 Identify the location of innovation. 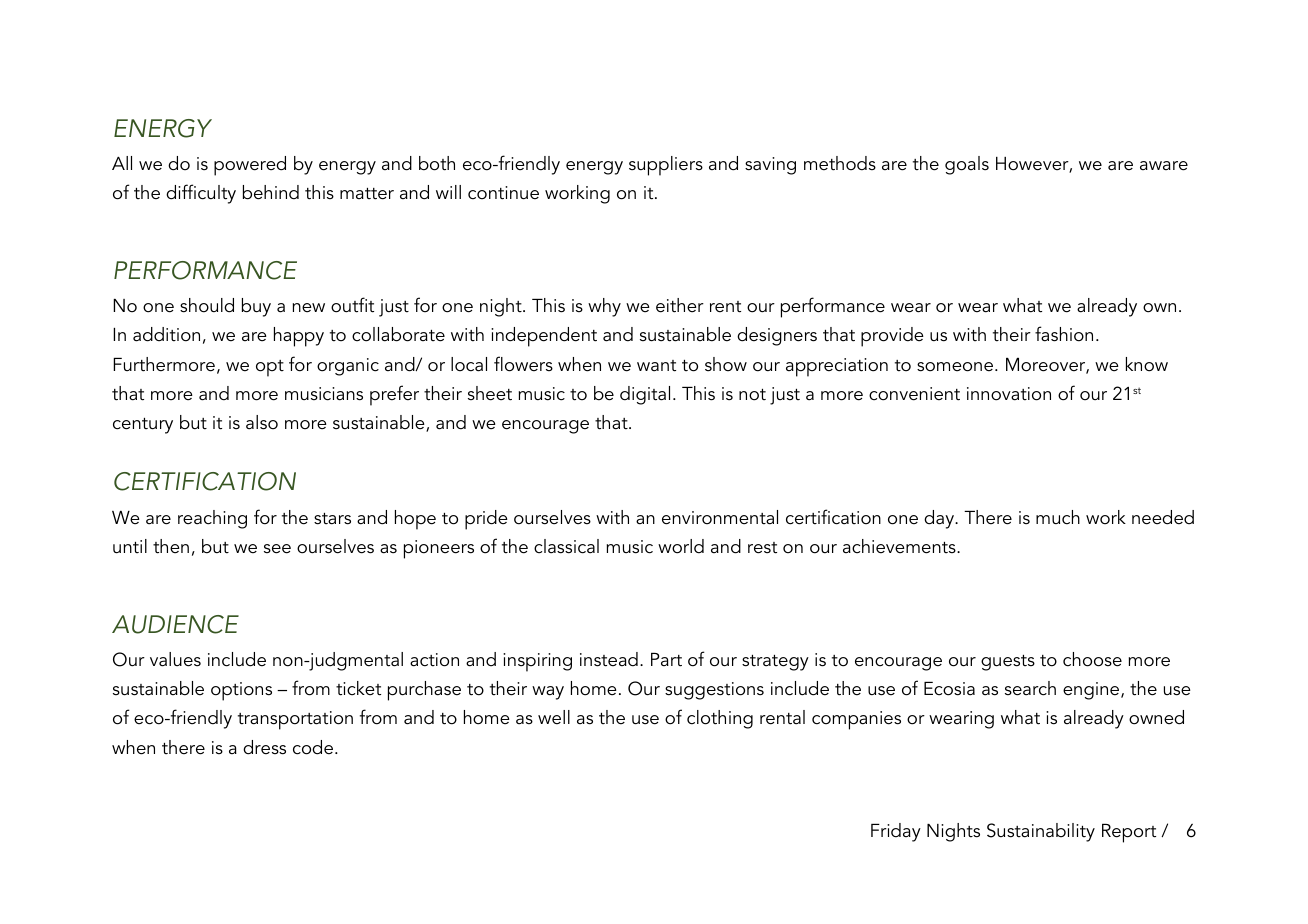
(1009, 394).
